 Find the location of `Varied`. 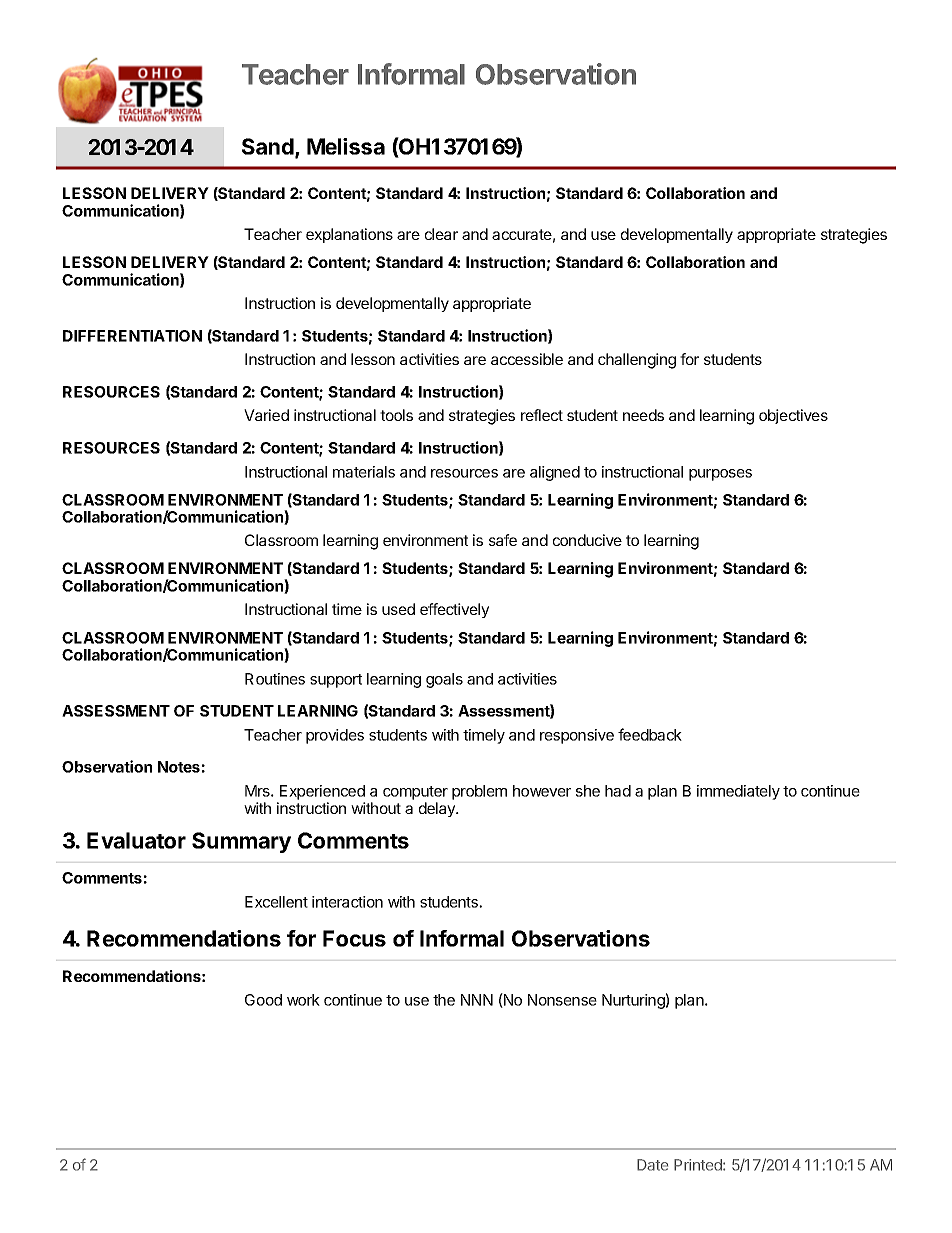

Varied is located at coordinates (266, 415).
